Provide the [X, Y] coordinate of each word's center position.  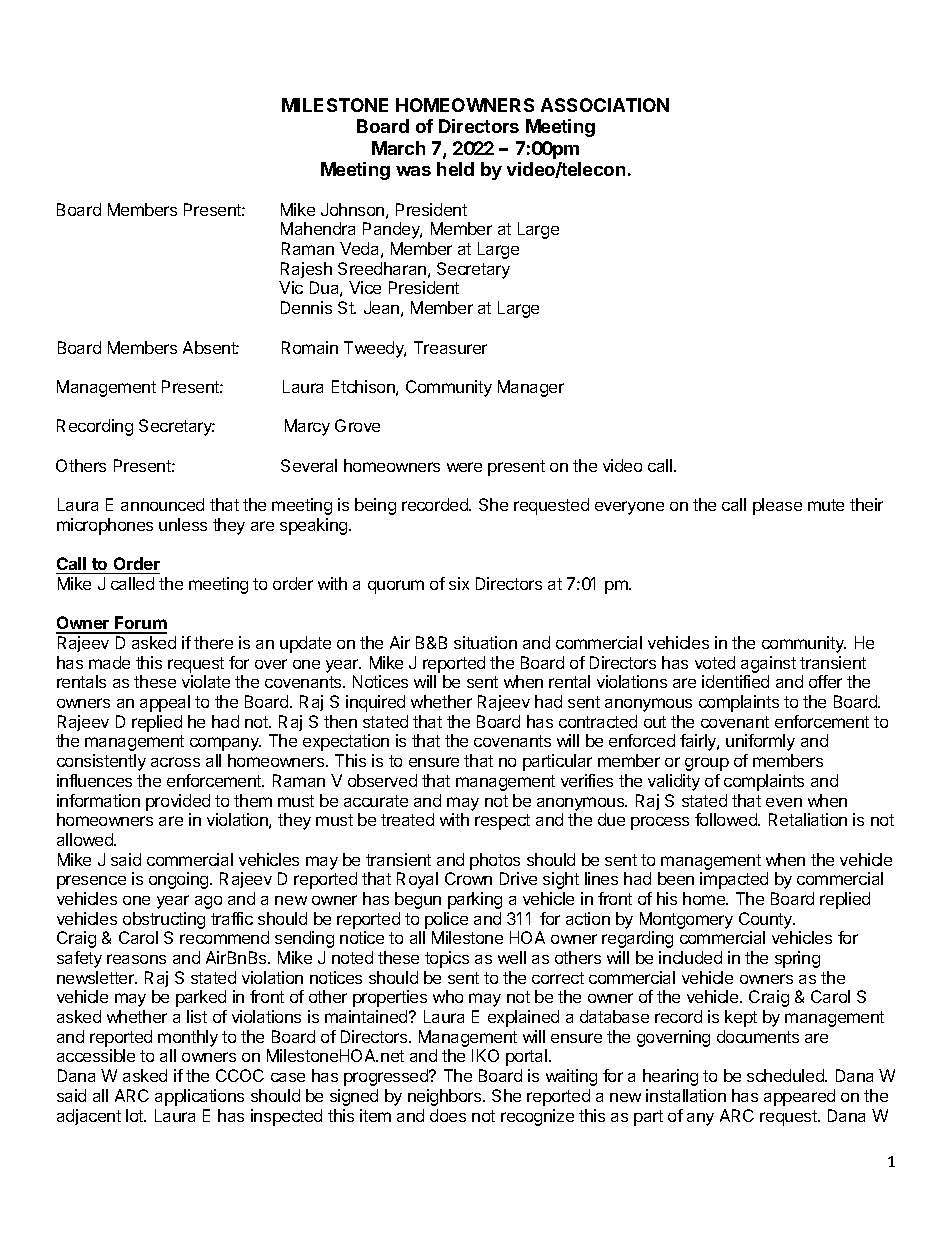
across [175, 762]
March [398, 148]
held [455, 169]
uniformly [760, 742]
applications [199, 1097]
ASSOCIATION [605, 105]
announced [162, 504]
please [777, 506]
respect [502, 822]
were [464, 467]
